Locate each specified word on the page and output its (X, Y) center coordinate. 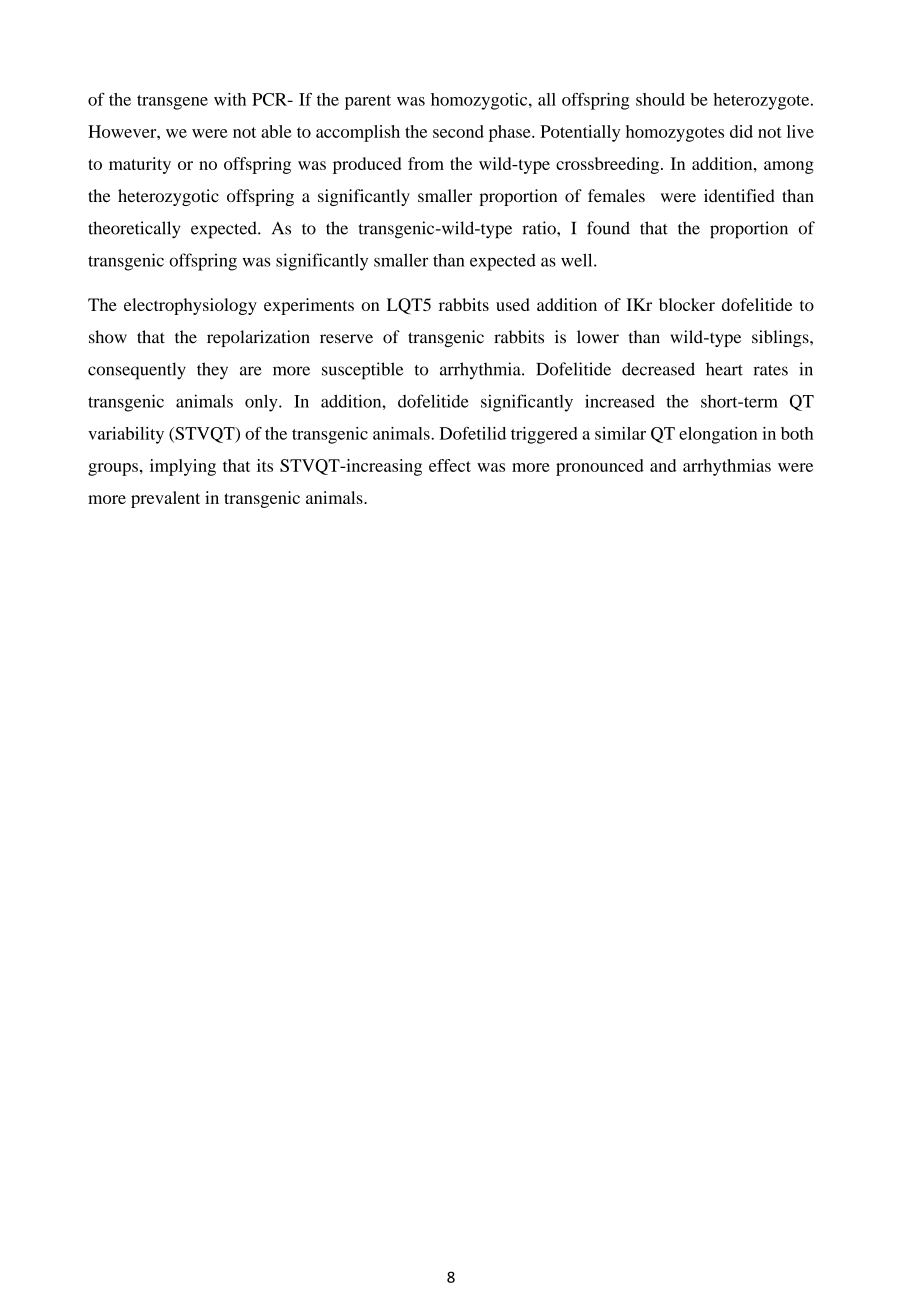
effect (450, 465)
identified (739, 195)
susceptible (363, 371)
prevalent (165, 499)
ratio (540, 228)
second (458, 131)
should (660, 99)
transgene (172, 102)
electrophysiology (190, 306)
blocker (687, 304)
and (663, 465)
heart (724, 369)
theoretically (134, 230)
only (262, 403)
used (513, 304)
